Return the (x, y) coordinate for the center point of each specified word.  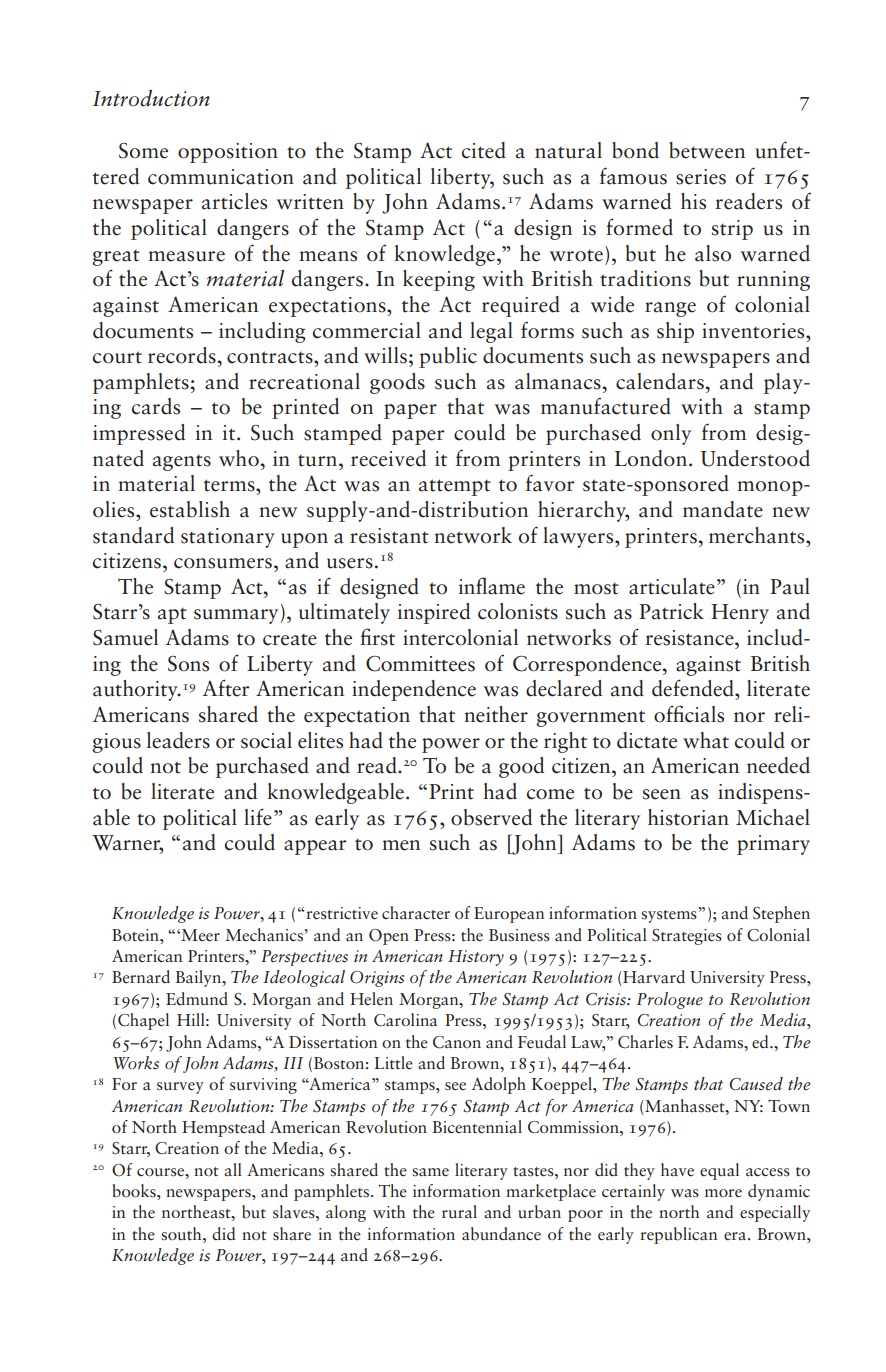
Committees (420, 664)
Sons (188, 664)
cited (484, 150)
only (671, 434)
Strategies (687, 937)
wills (385, 355)
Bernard (141, 977)
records (183, 355)
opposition (228, 153)
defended (694, 688)
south (182, 1234)
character (416, 912)
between (707, 150)
